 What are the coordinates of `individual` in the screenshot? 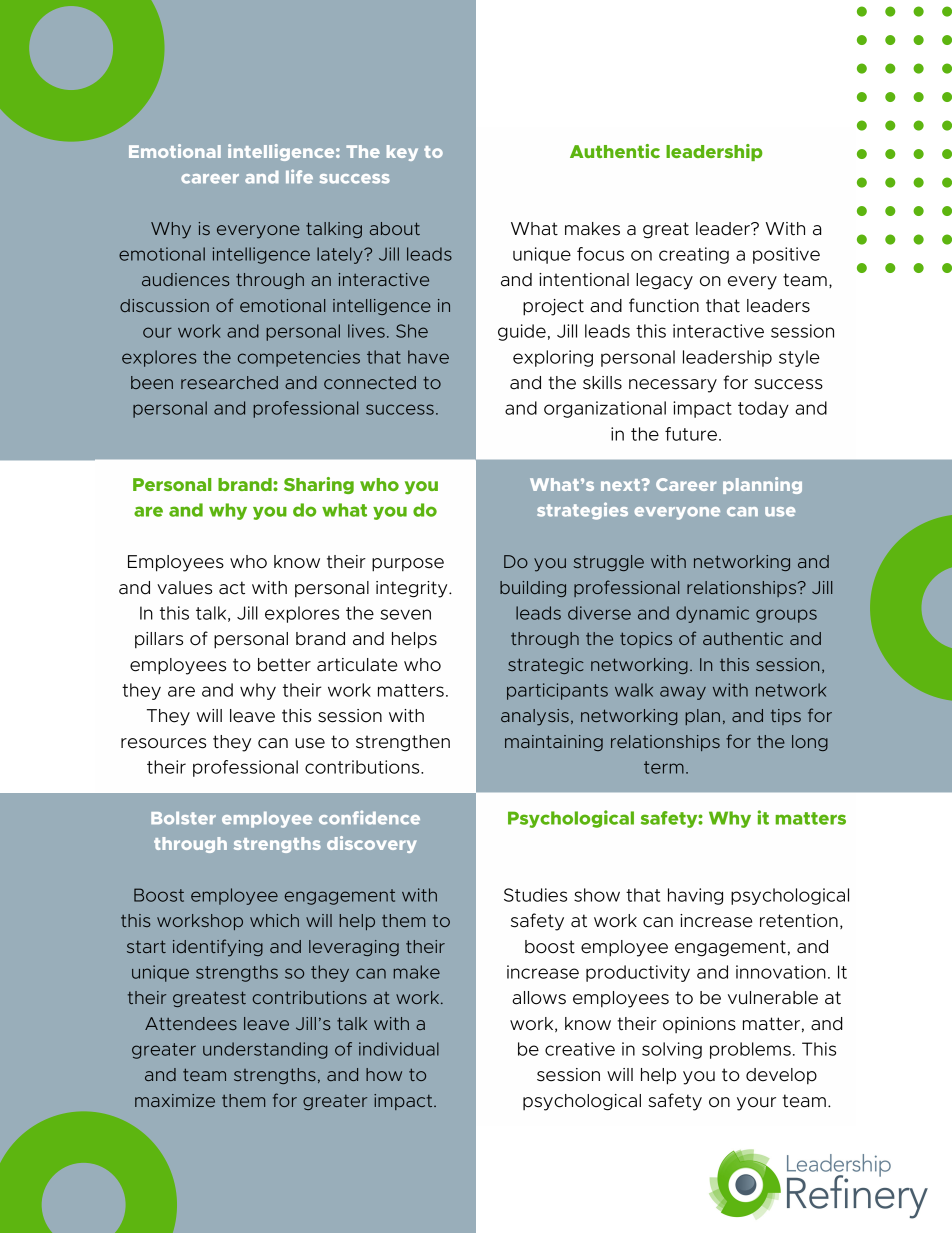 It's located at (399, 1049).
